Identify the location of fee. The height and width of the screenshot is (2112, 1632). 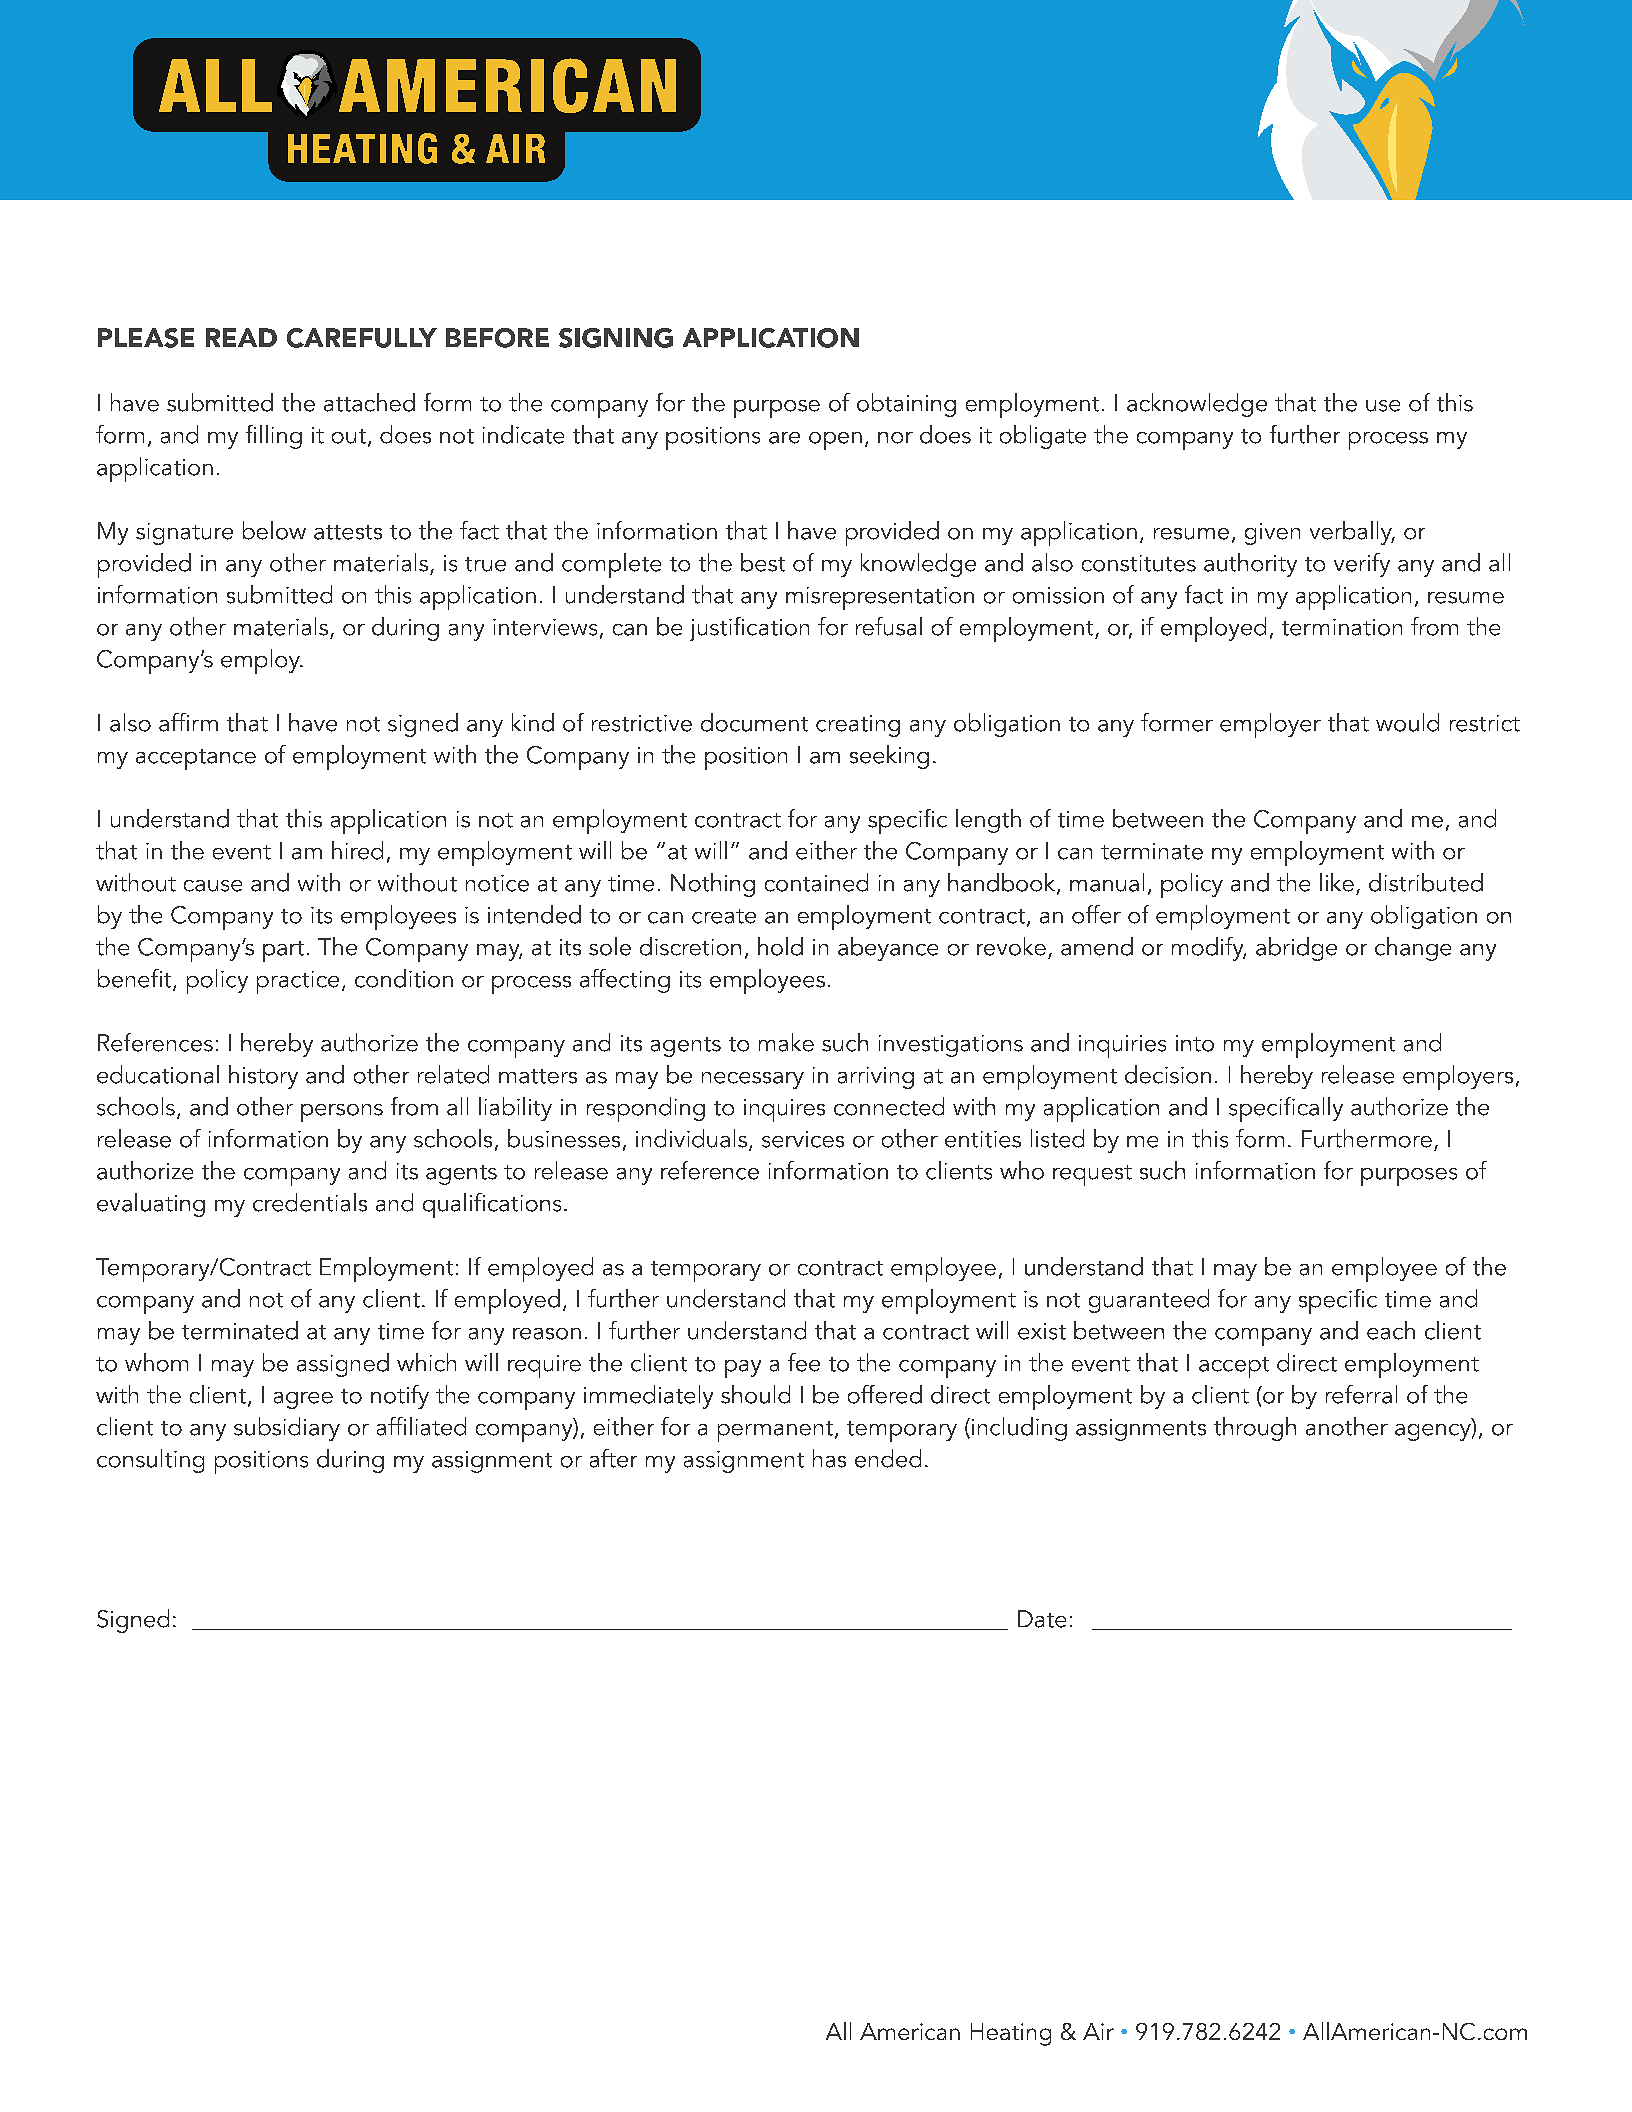
(804, 1362).
